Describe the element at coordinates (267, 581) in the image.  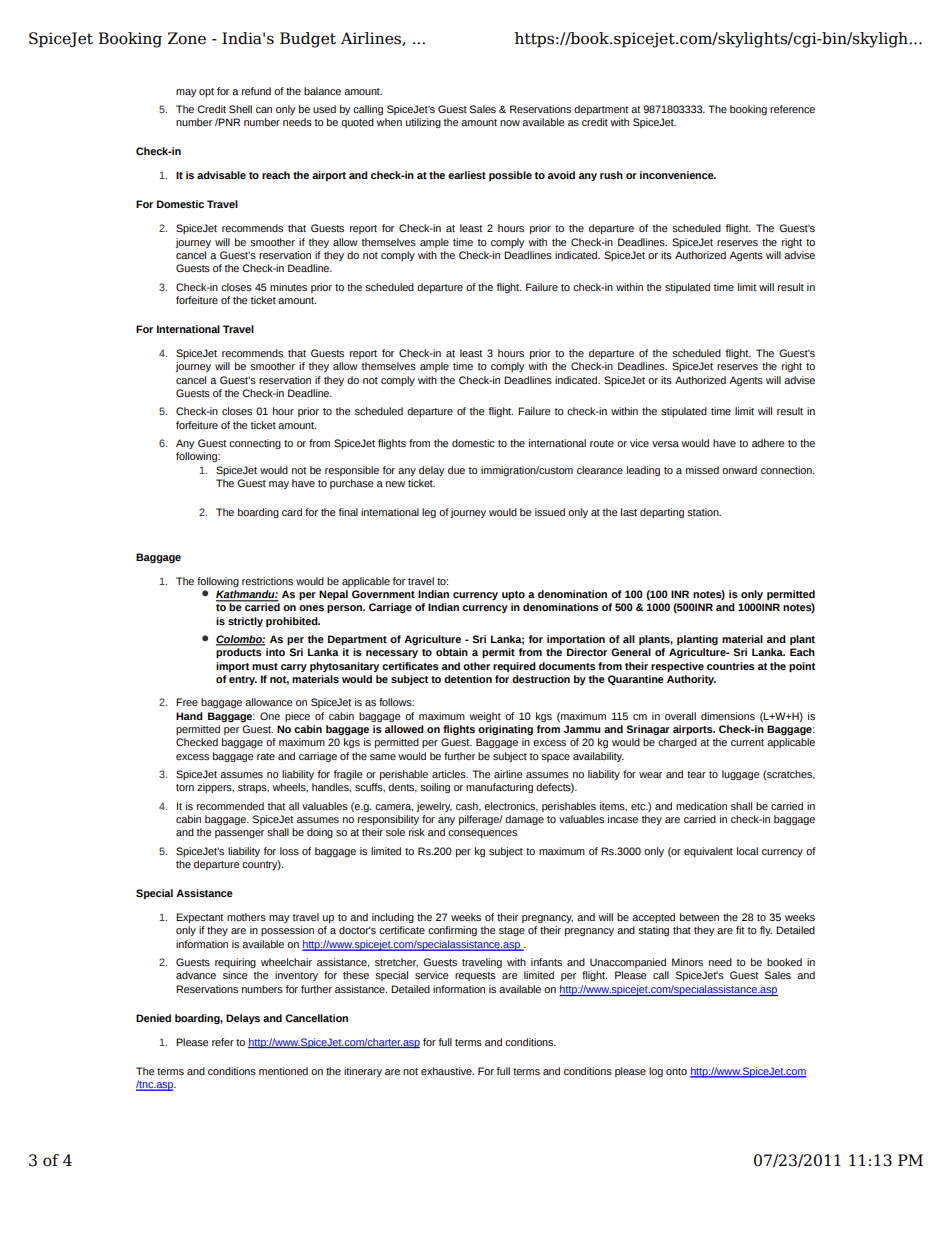
I see `restrictions` at that location.
